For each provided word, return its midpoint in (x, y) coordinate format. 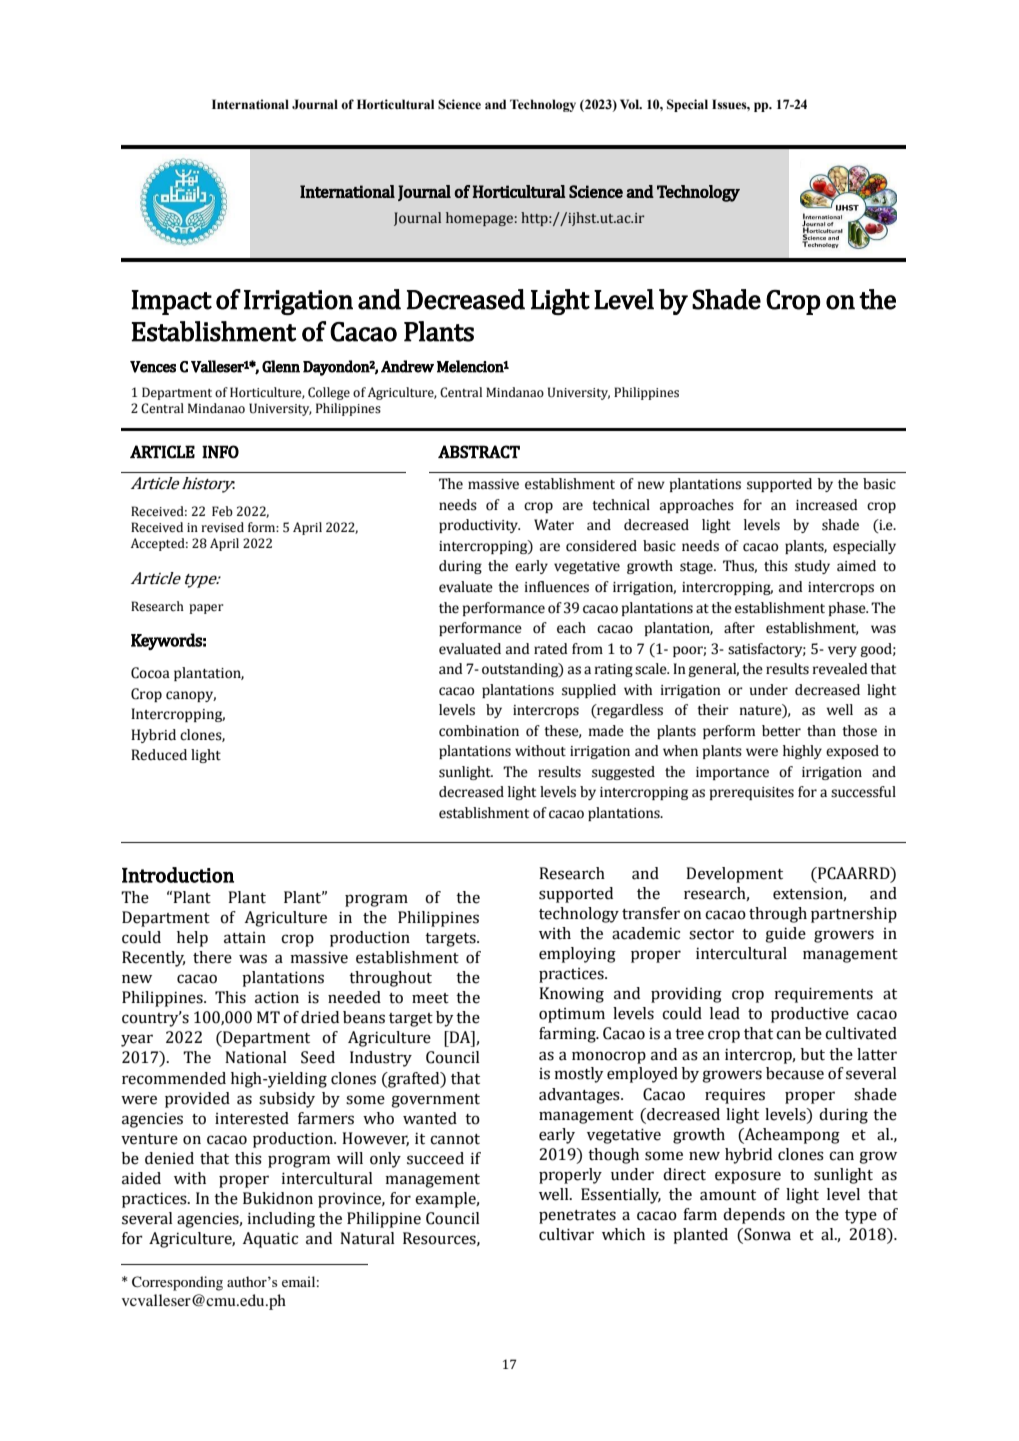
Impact (171, 302)
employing (577, 955)
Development (734, 875)
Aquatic (270, 1240)
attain (245, 938)
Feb (222, 511)
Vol (630, 104)
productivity (479, 526)
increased (827, 505)
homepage (479, 219)
